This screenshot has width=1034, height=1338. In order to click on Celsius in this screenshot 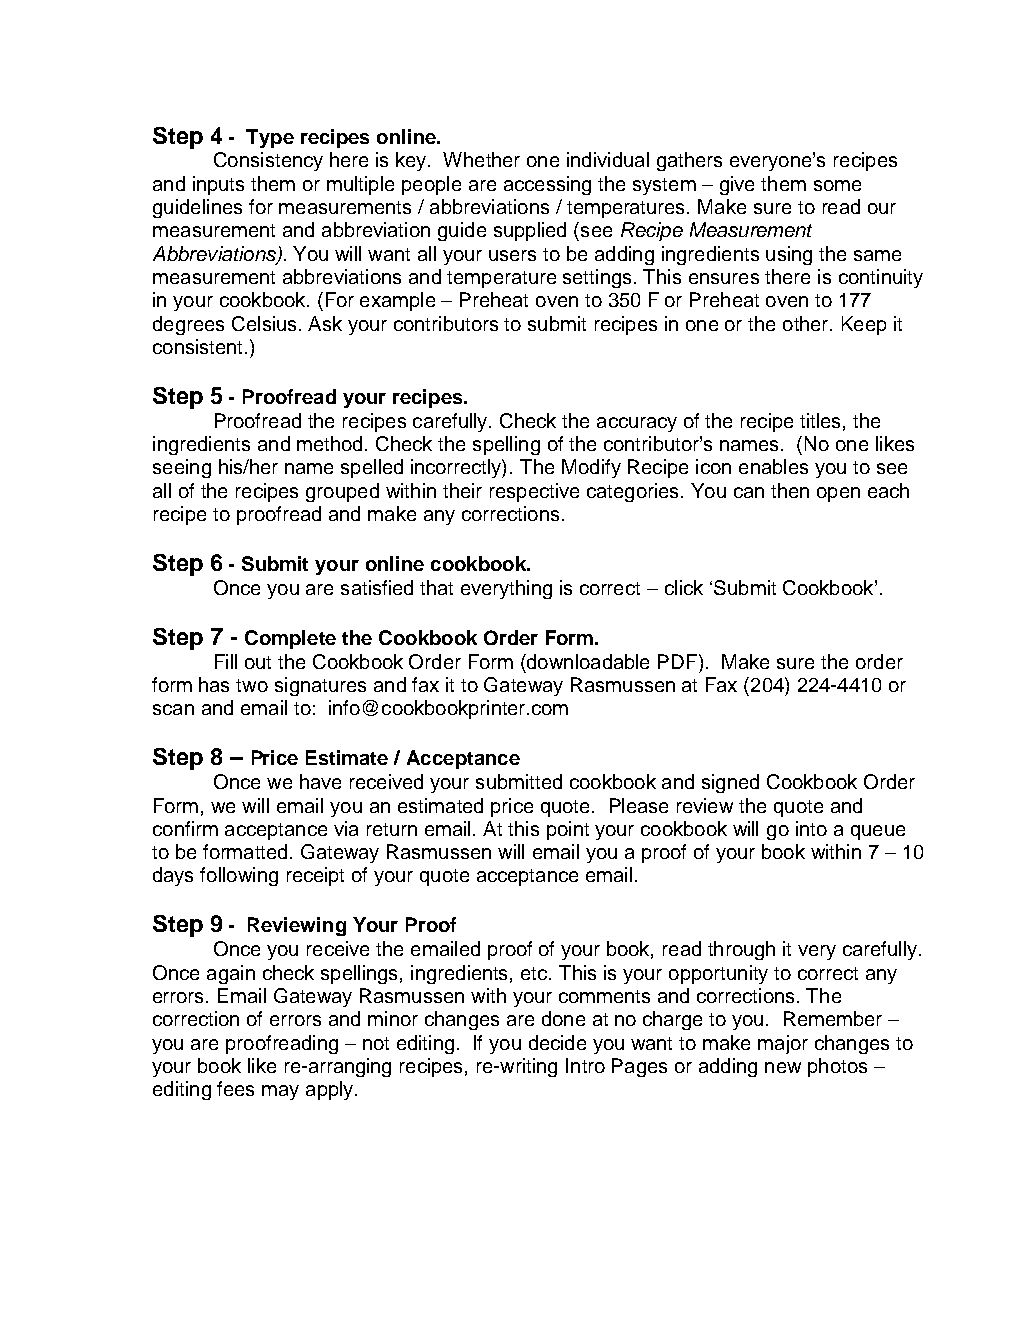, I will do `click(264, 323)`.
